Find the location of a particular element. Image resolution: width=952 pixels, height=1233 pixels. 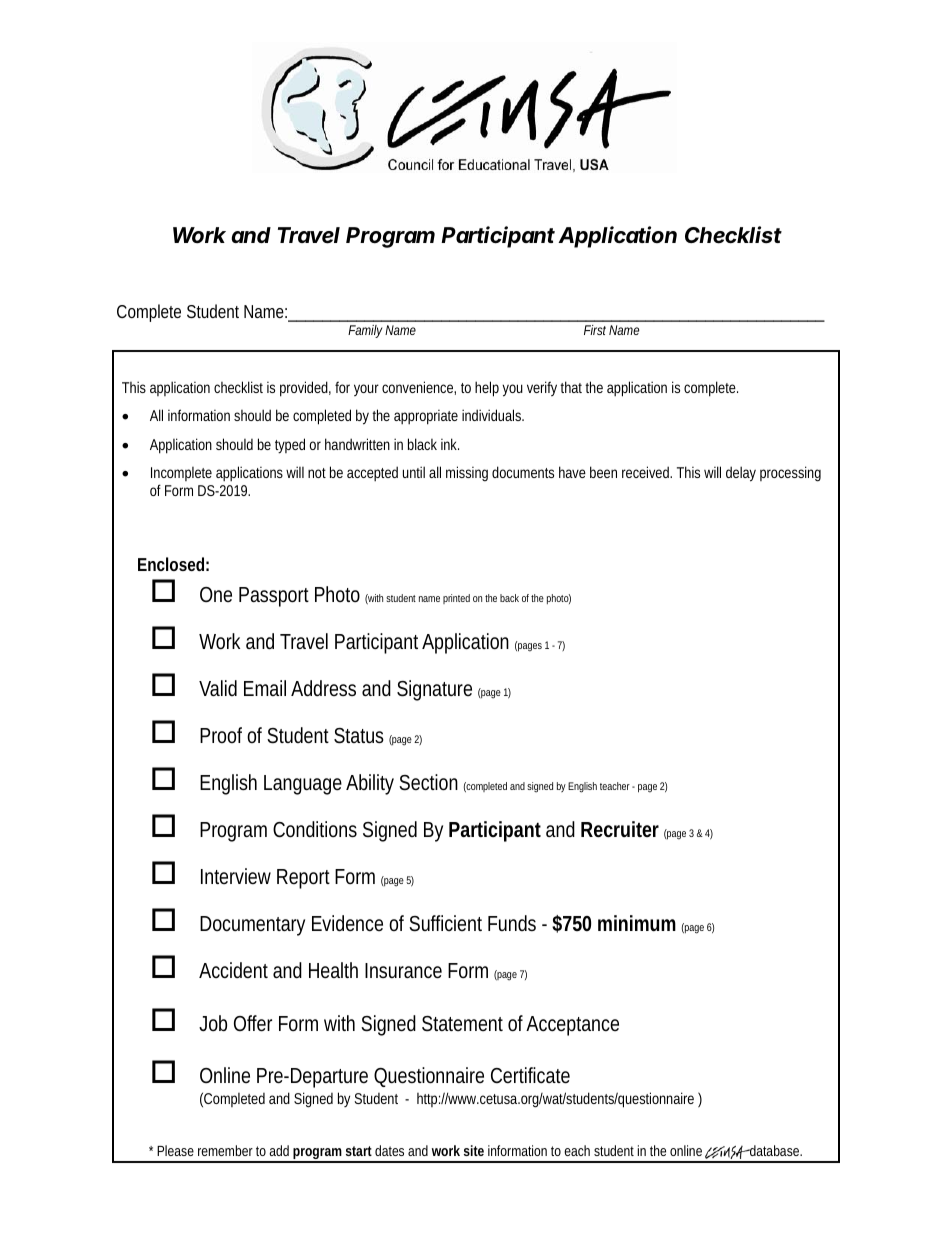

Section is located at coordinates (428, 782).
